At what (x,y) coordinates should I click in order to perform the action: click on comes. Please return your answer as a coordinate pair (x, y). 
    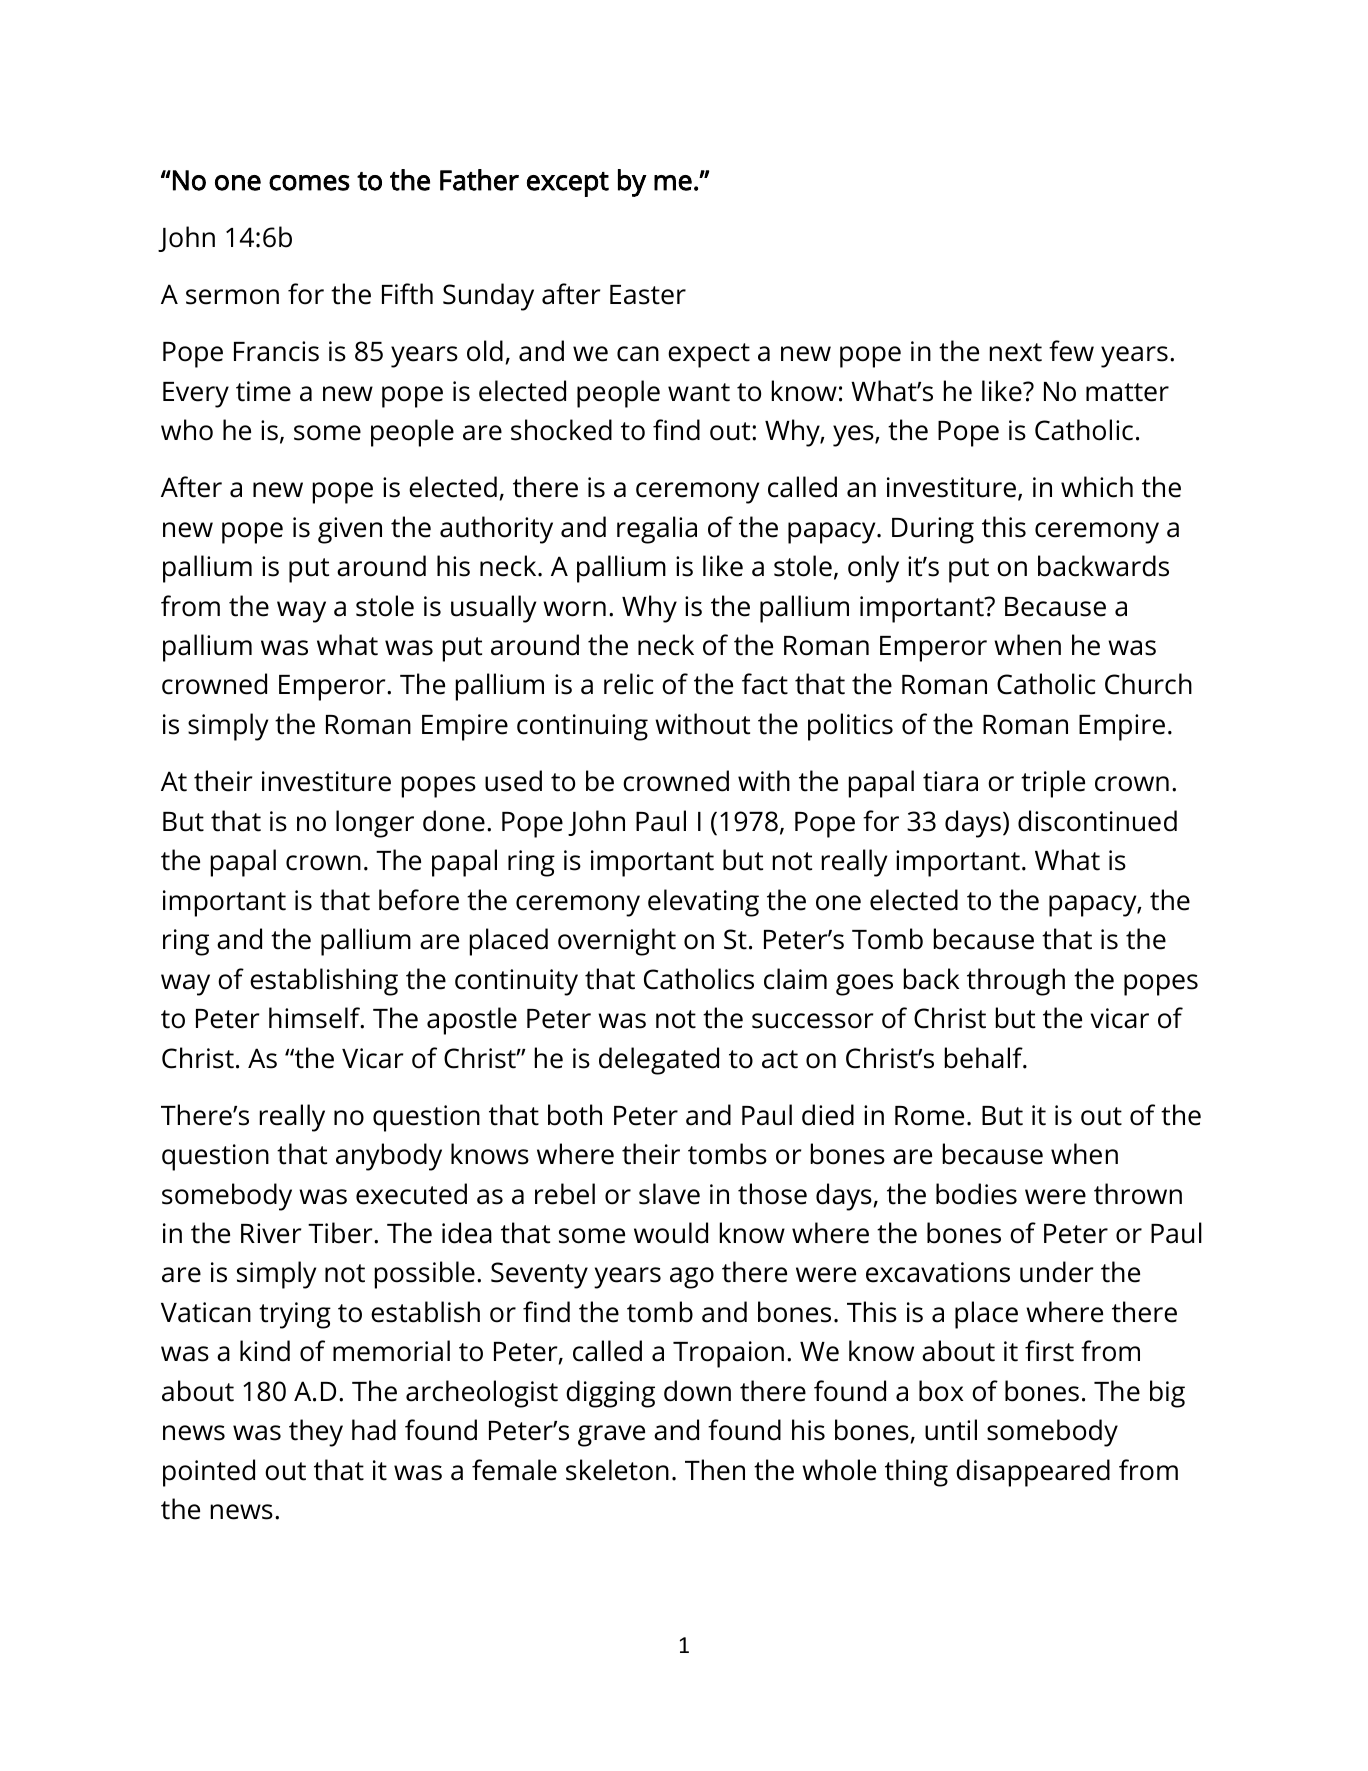
    Looking at the image, I should click on (309, 183).
